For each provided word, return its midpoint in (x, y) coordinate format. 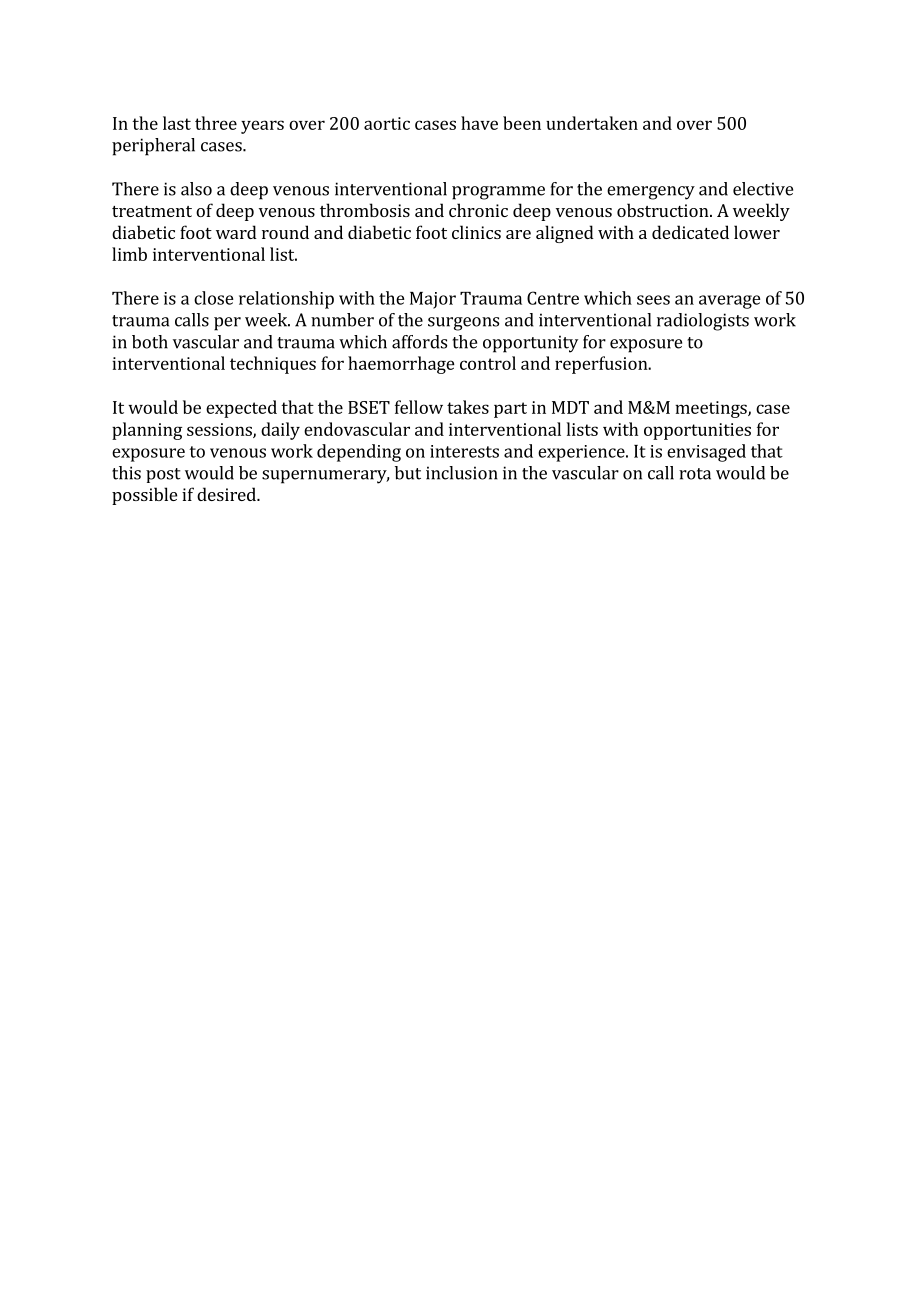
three (216, 123)
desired (227, 494)
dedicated (690, 232)
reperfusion (602, 365)
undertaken (592, 123)
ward (236, 232)
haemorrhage (401, 365)
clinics (476, 232)
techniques (273, 365)
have (479, 123)
